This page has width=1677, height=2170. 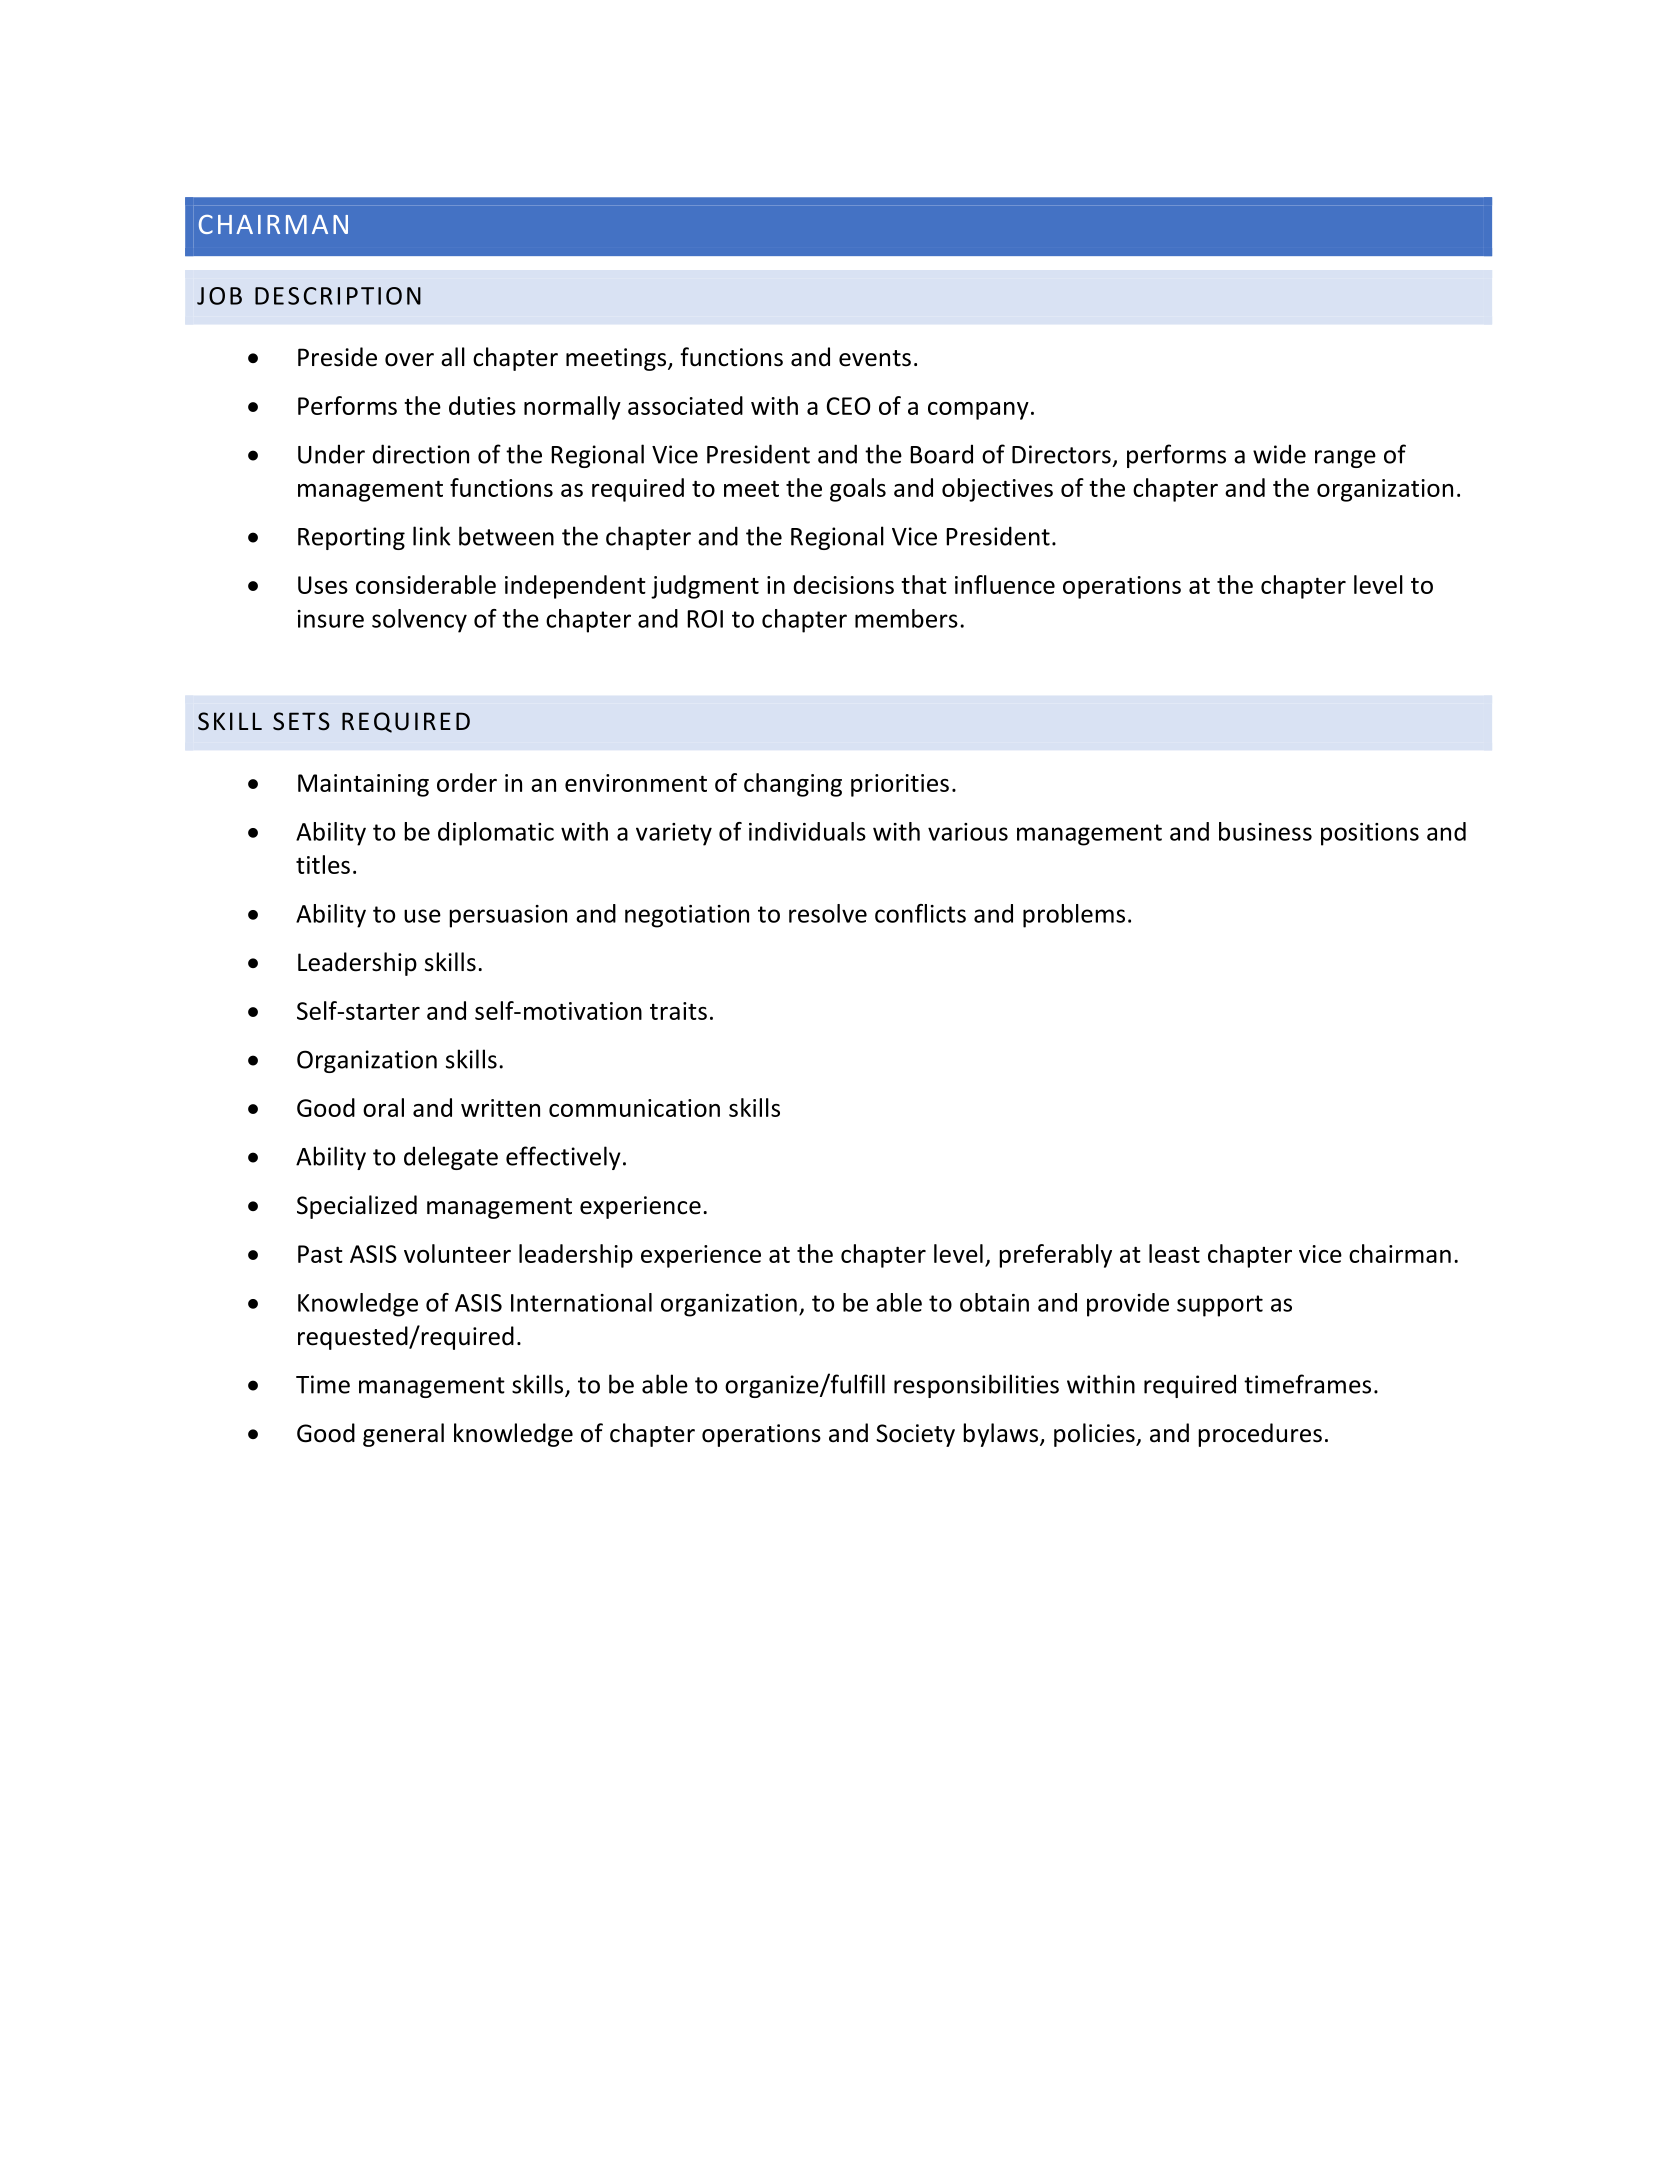 I want to click on business, so click(x=1265, y=831).
